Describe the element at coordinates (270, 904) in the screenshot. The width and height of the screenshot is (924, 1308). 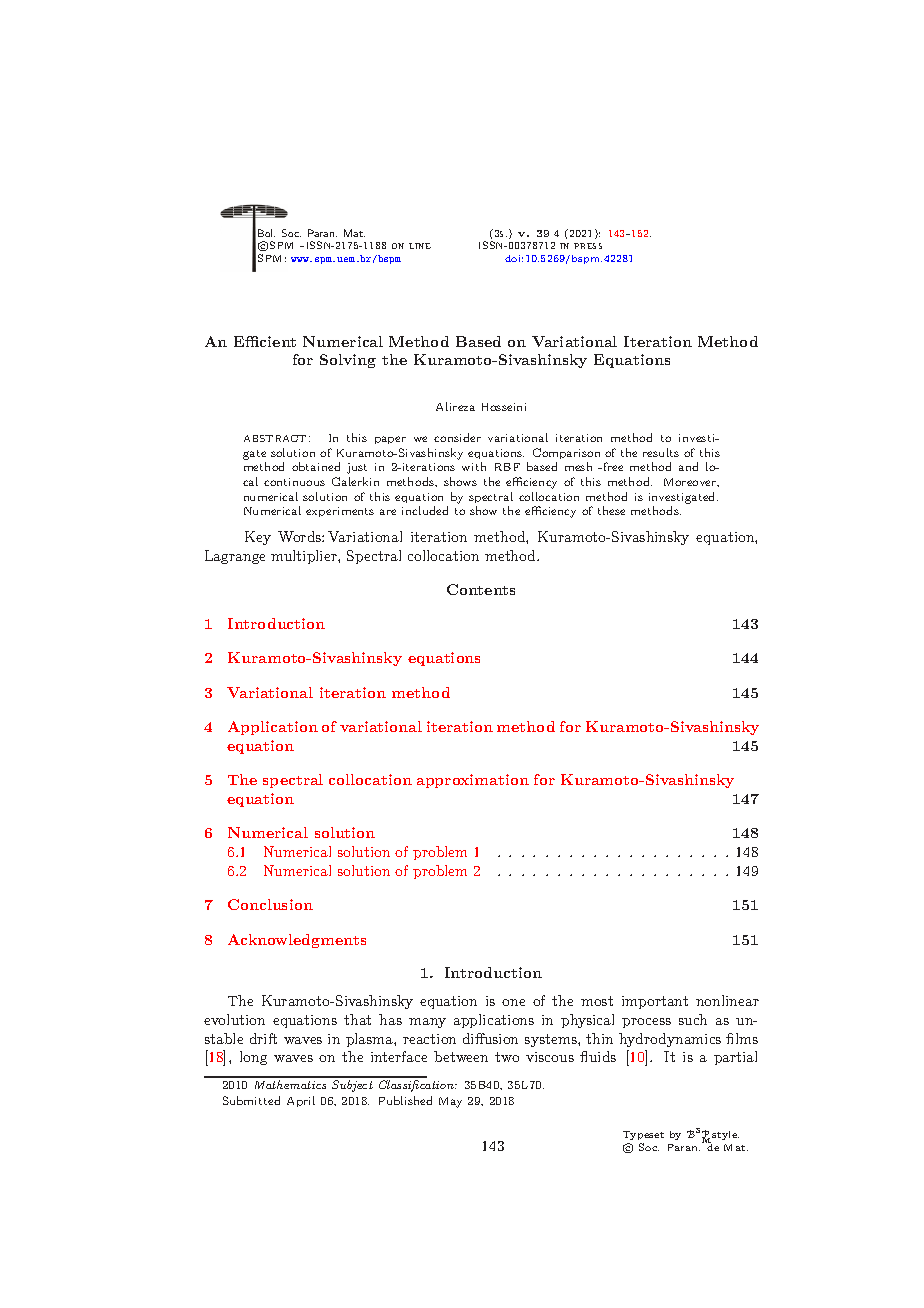
I see `Conclusion` at that location.
